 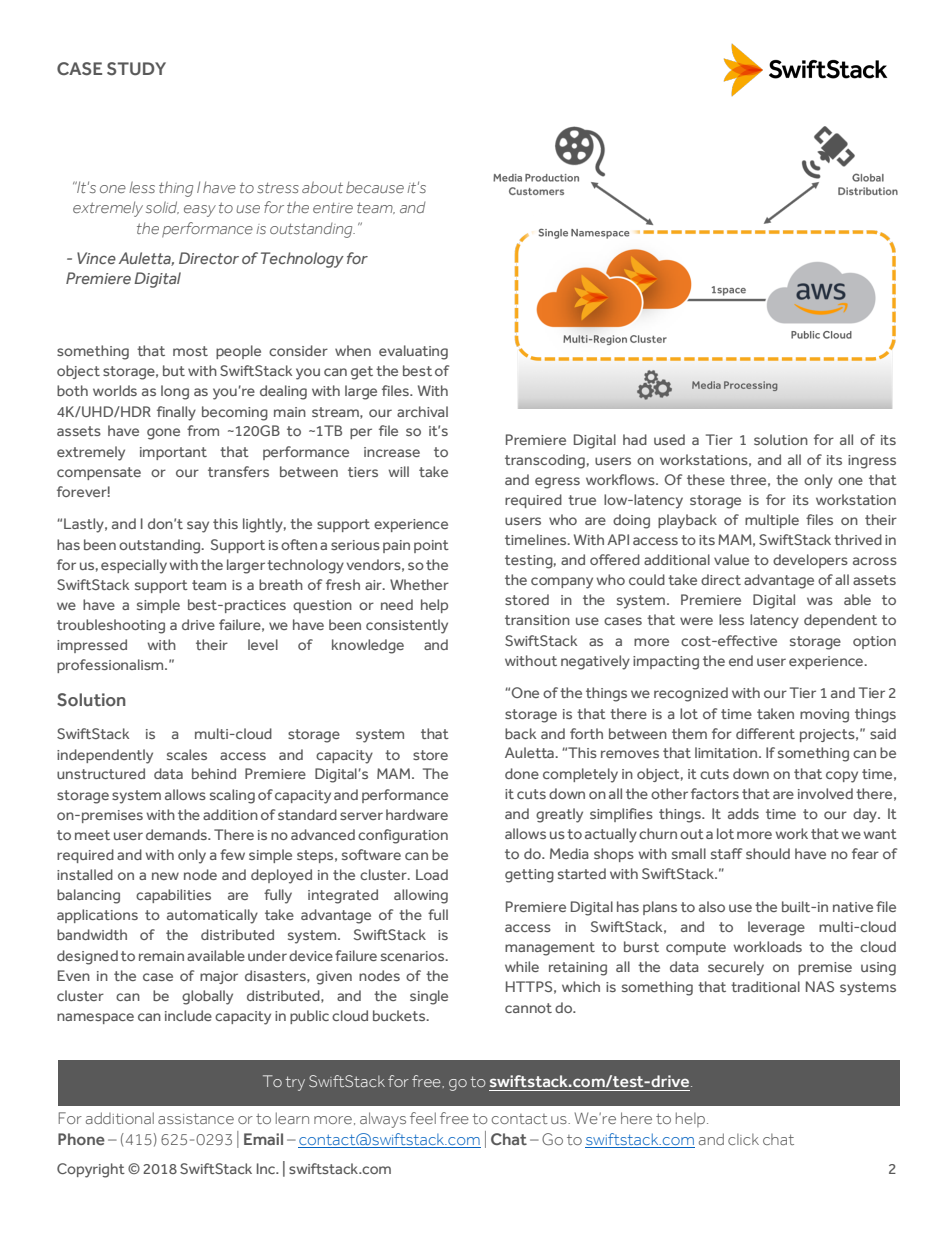 What do you see at coordinates (190, 351) in the screenshot?
I see `most` at bounding box center [190, 351].
